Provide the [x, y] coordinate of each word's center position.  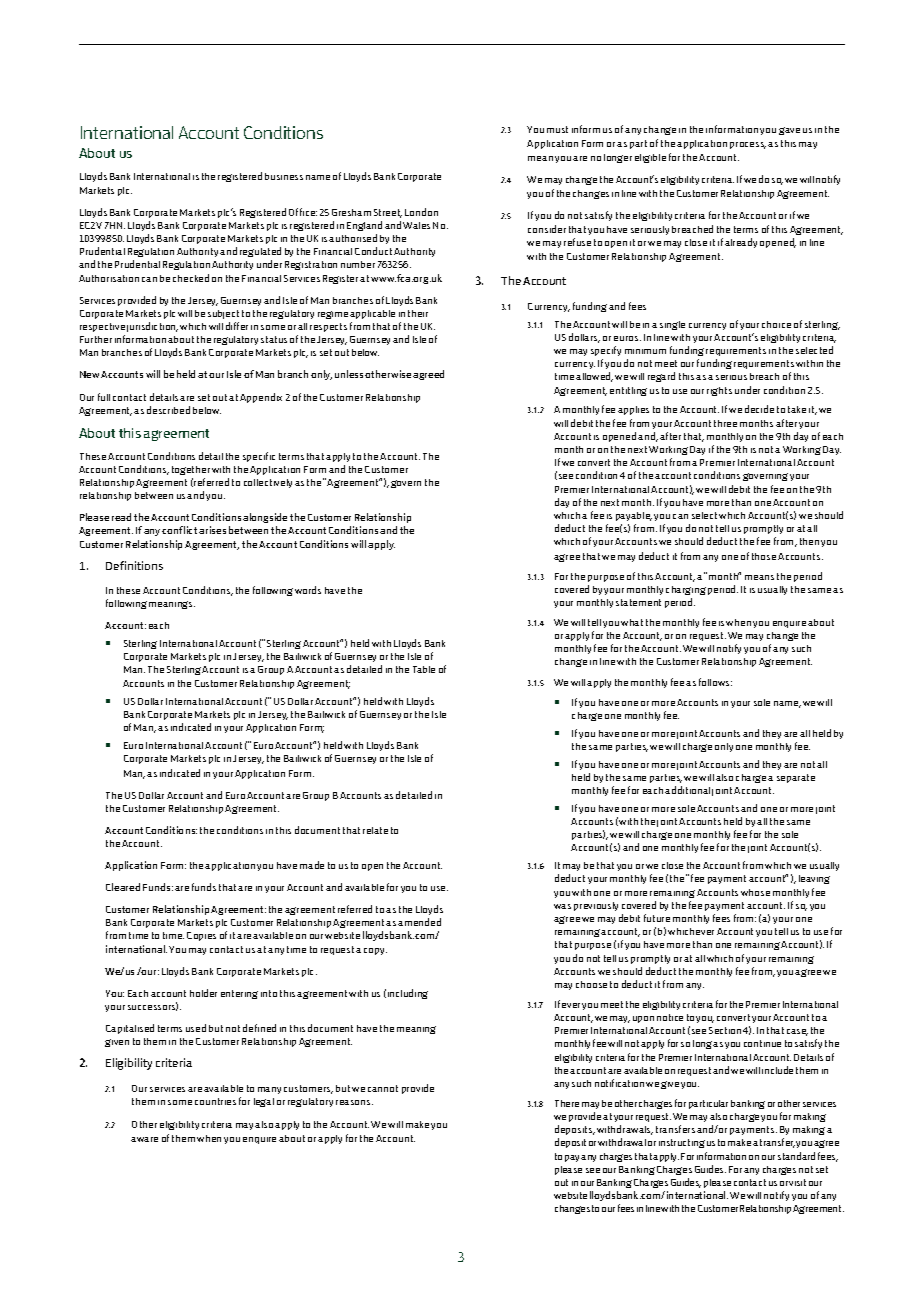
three [725, 423]
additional [687, 790]
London [421, 212]
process [748, 145]
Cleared [123, 887]
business [284, 176]
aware [144, 1139]
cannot [383, 1088]
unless [350, 374]
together [191, 470]
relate [375, 830]
